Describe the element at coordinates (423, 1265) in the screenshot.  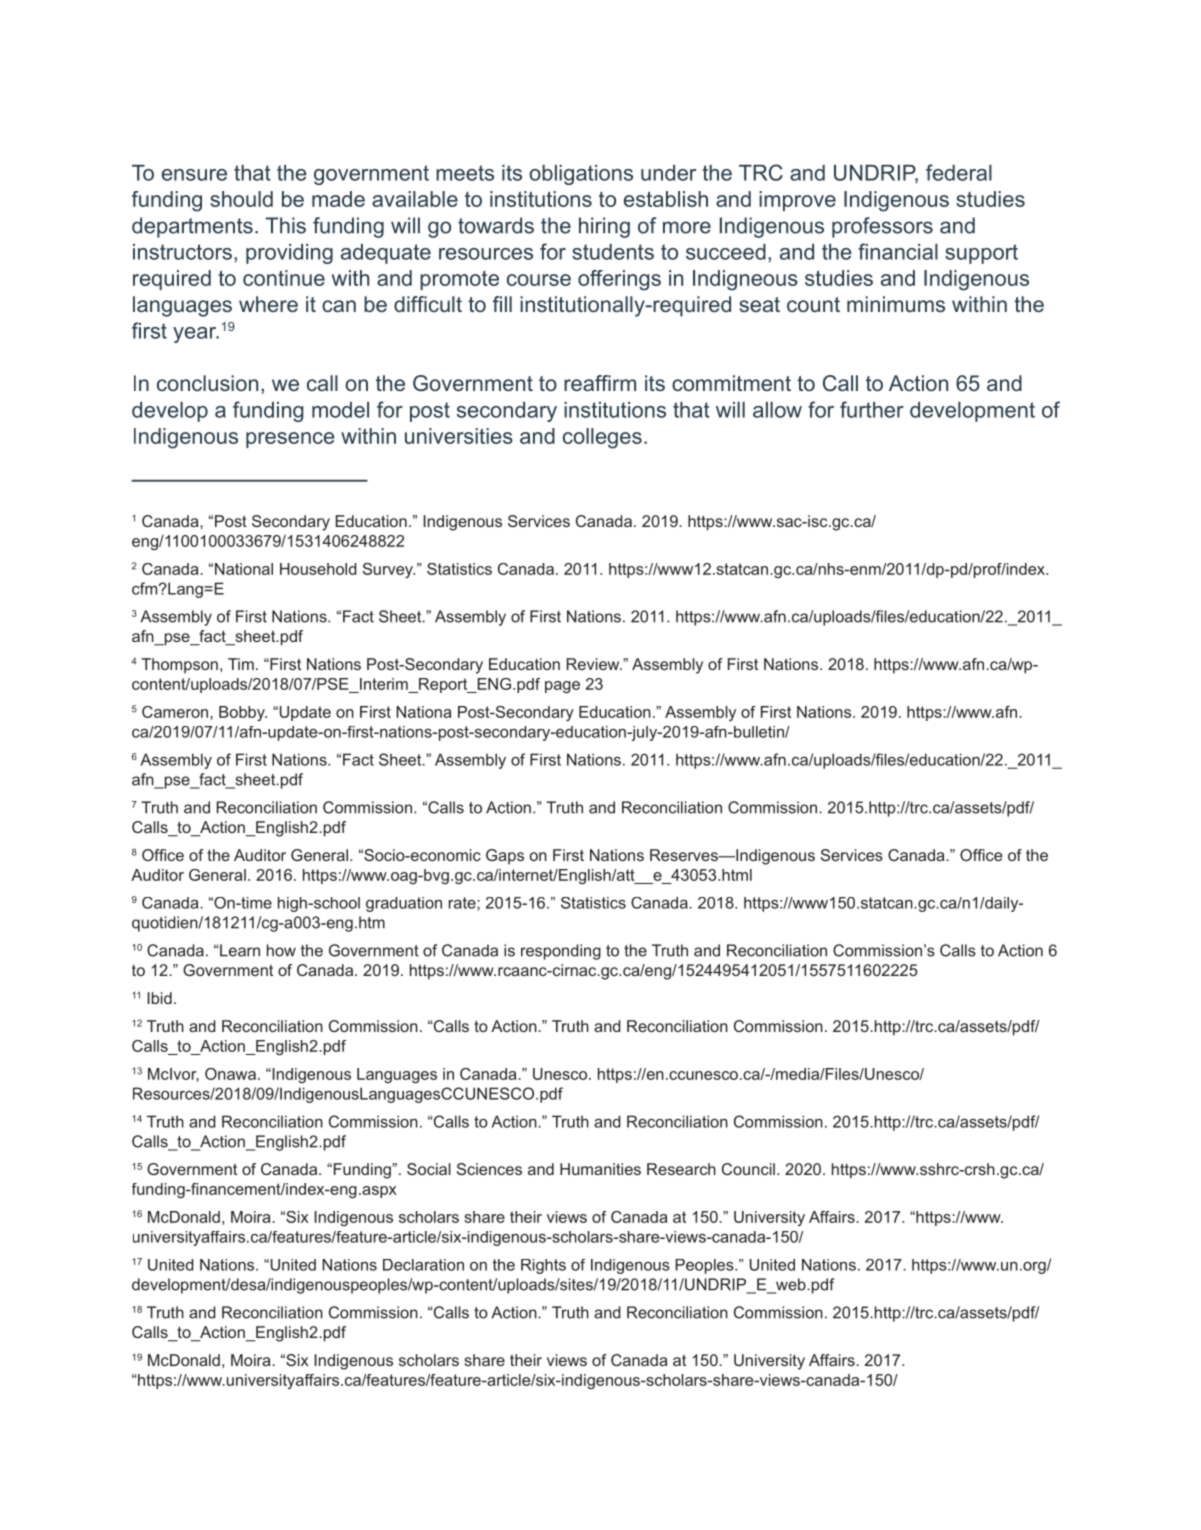
I see `Declaration` at that location.
